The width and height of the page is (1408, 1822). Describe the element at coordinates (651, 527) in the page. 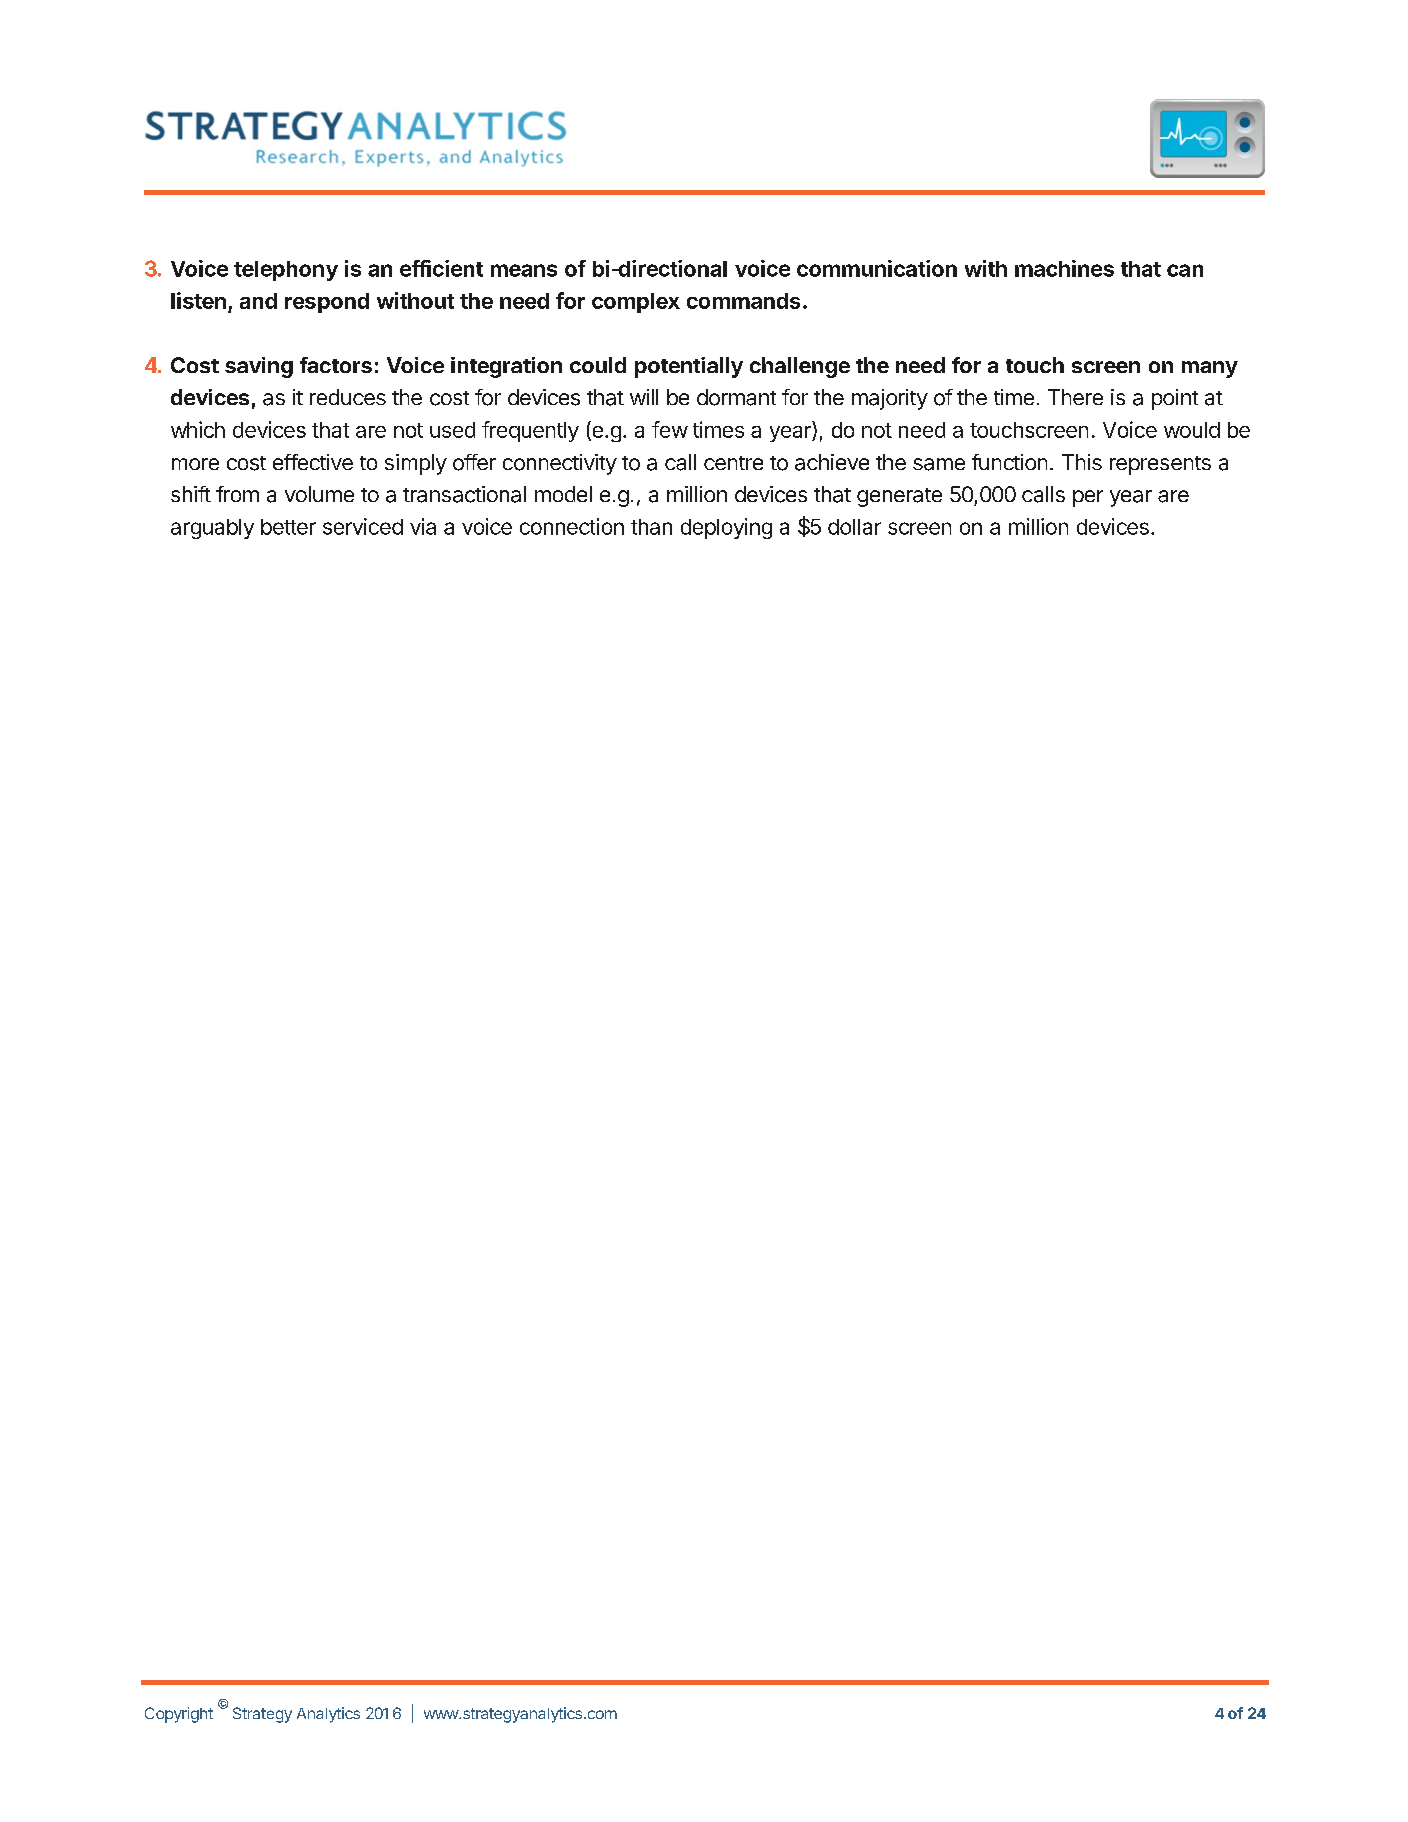

I see `than` at that location.
